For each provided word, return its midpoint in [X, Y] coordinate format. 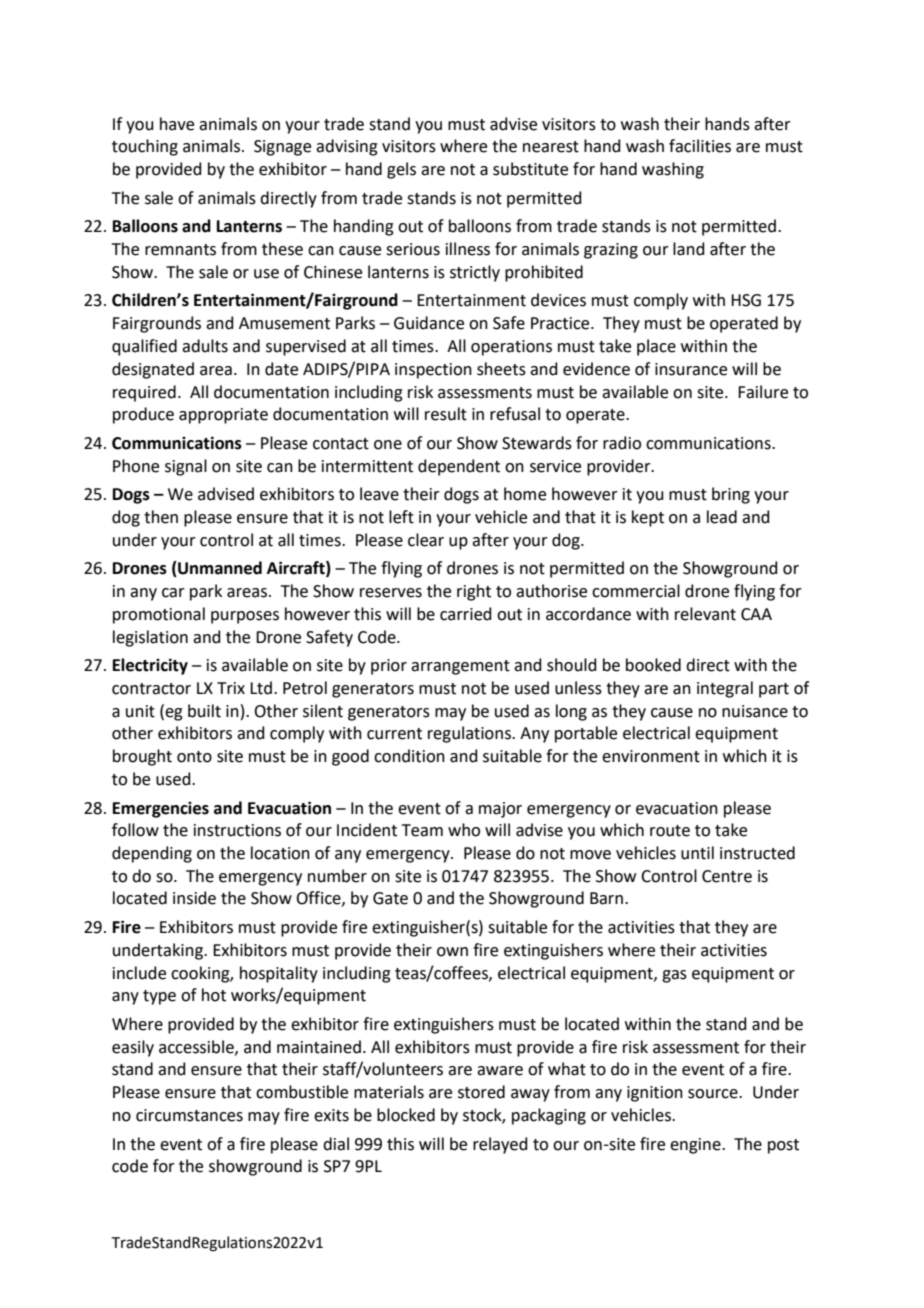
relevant [705, 614]
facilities [700, 146]
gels [401, 170]
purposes [245, 617]
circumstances [189, 1115]
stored [481, 1092]
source [714, 1094]
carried [466, 614]
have [177, 124]
